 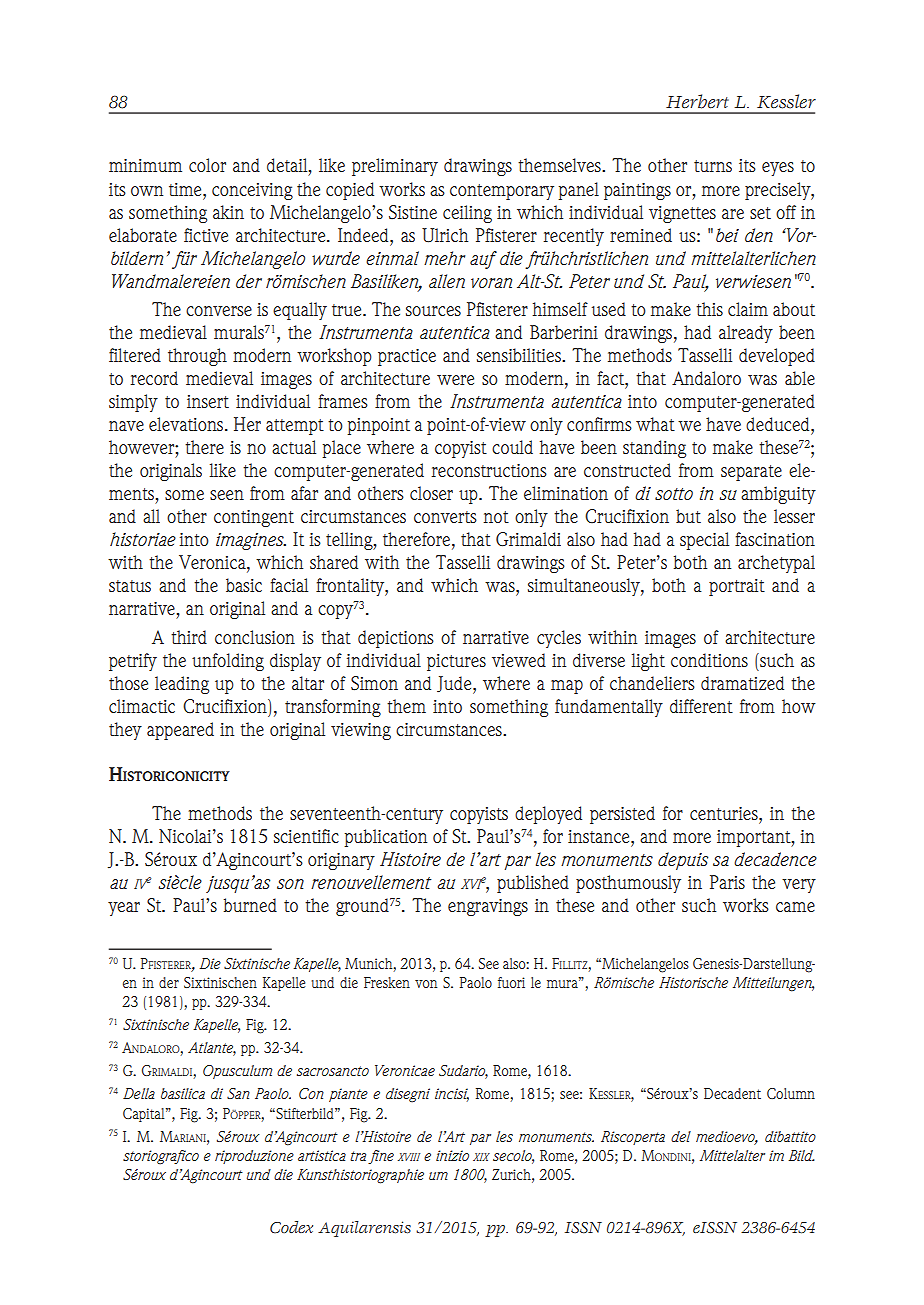 I want to click on von, so click(x=426, y=984).
